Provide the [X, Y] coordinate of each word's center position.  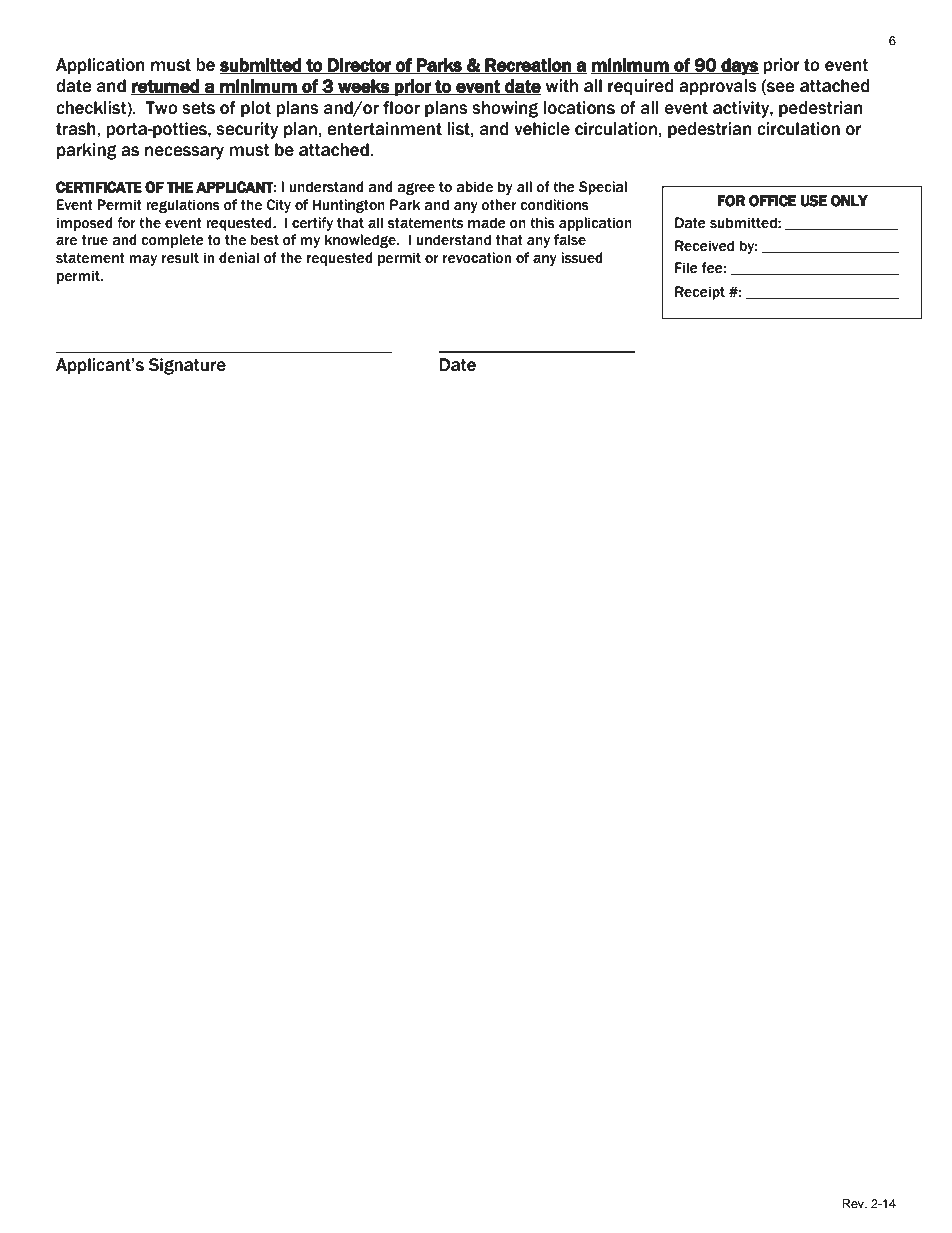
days [739, 66]
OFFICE [773, 201]
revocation [477, 258]
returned [166, 87]
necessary [184, 153]
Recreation [528, 66]
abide [474, 187]
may [143, 260]
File [686, 268]
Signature [187, 366]
